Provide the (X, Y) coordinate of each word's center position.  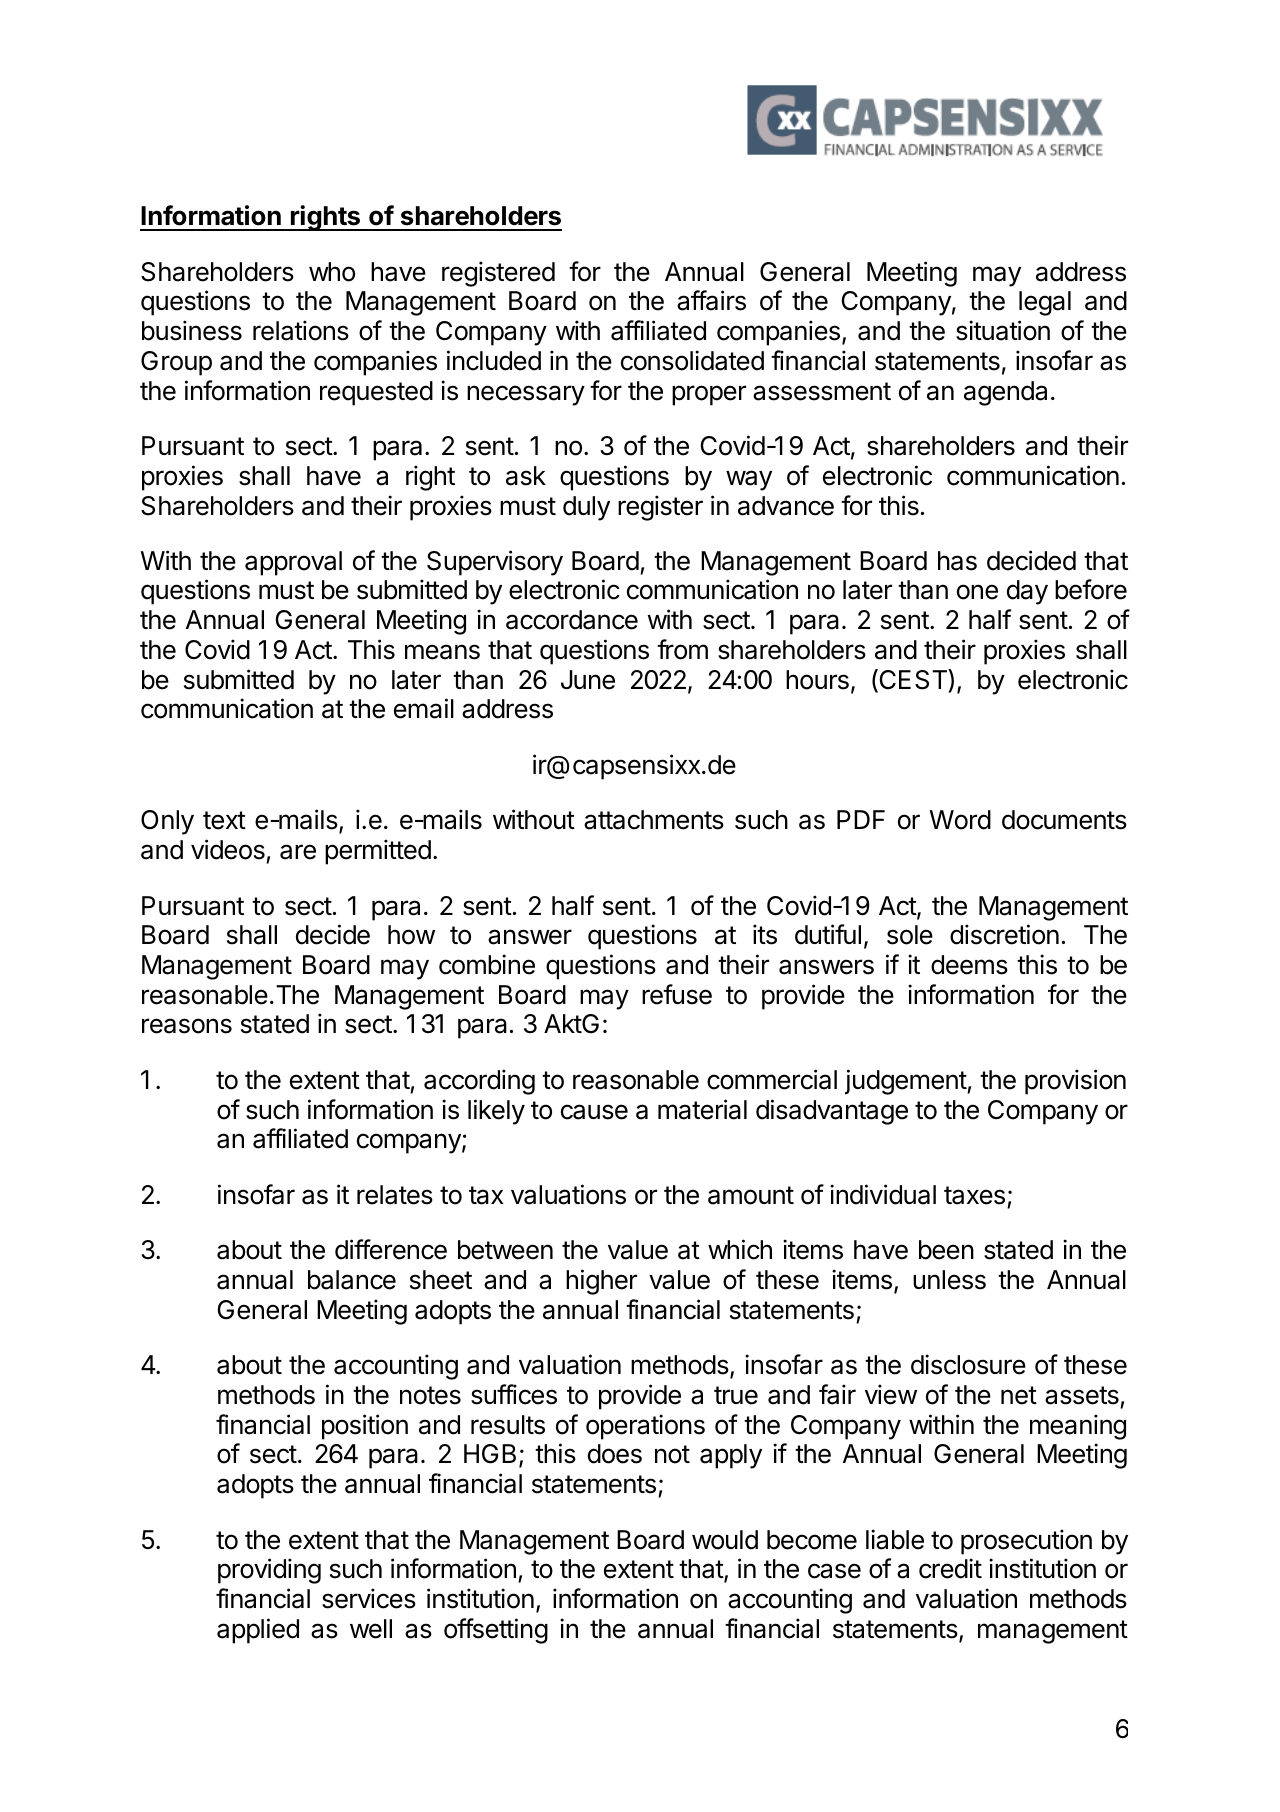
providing (269, 1571)
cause (594, 1112)
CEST (913, 680)
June (588, 680)
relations (301, 330)
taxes (974, 1195)
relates (395, 1195)
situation (1003, 330)
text (224, 820)
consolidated (692, 360)
